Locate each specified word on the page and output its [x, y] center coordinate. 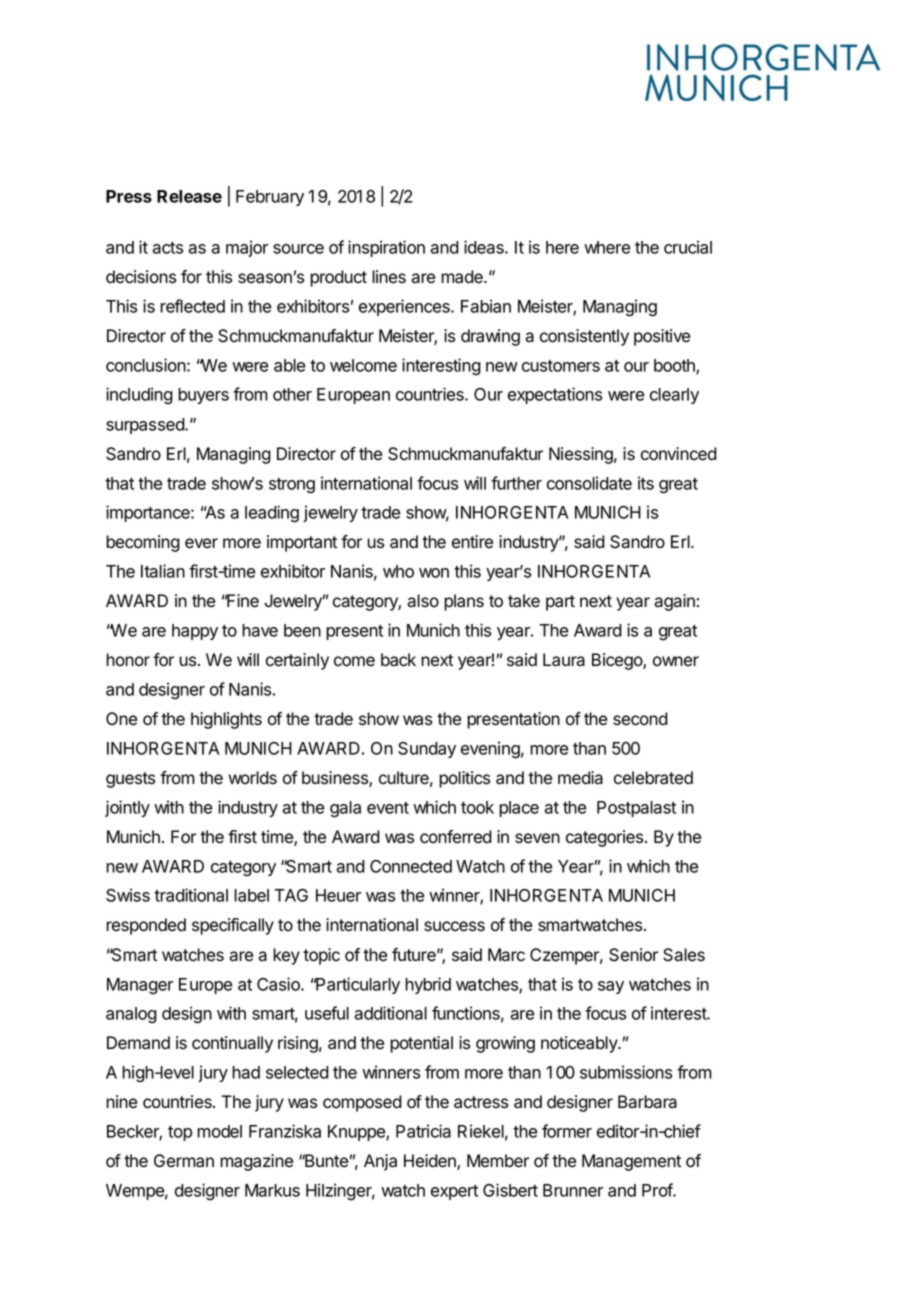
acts [167, 248]
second [640, 719]
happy [195, 632]
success [454, 926]
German [184, 1161]
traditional [191, 895]
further [516, 483]
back [398, 660]
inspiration [386, 248]
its [646, 483]
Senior [633, 955]
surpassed [146, 426]
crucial [688, 247]
